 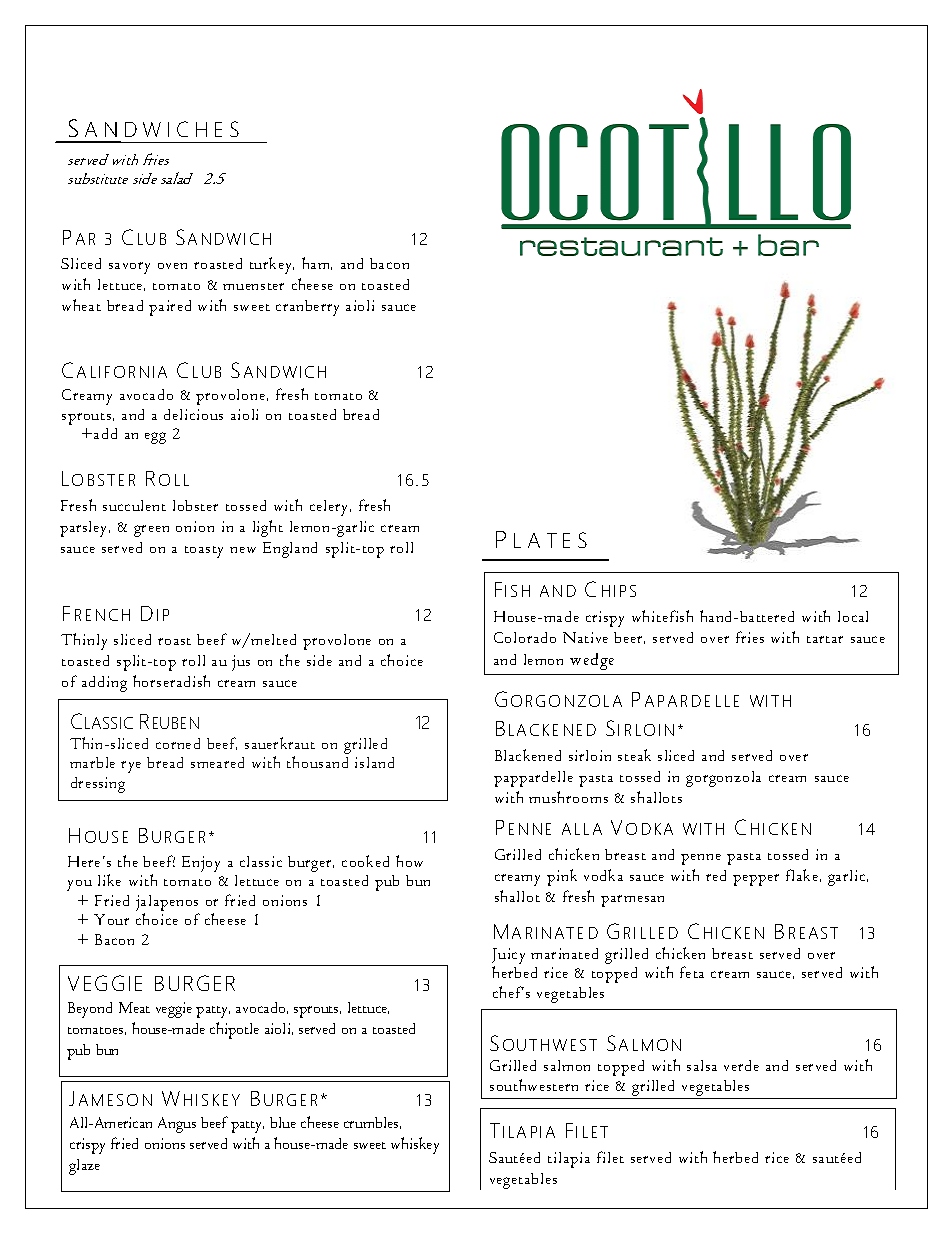 I want to click on ham, so click(x=317, y=263).
